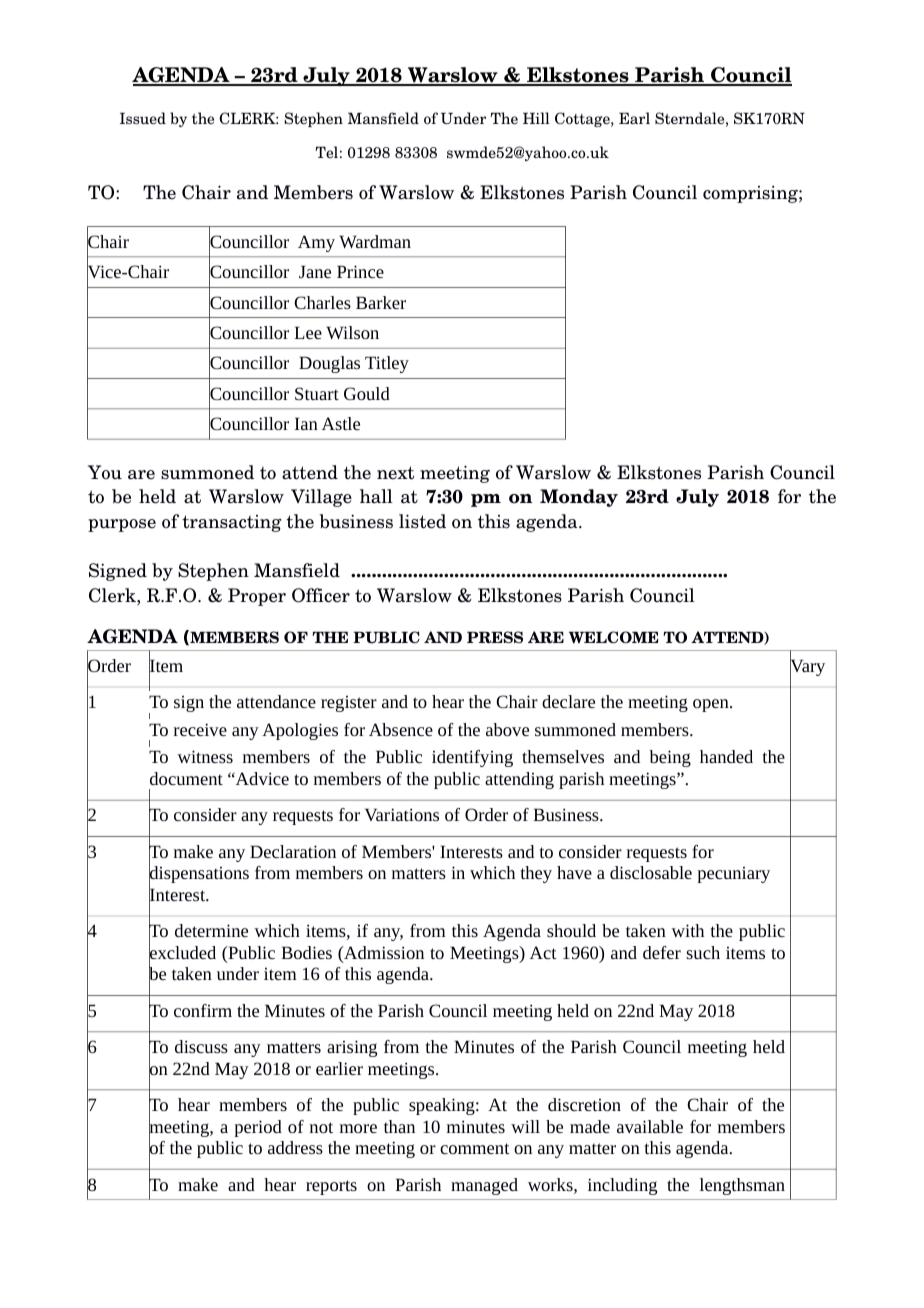 Image resolution: width=924 pixels, height=1308 pixels. Describe the element at coordinates (650, 1126) in the screenshot. I see `available` at that location.
